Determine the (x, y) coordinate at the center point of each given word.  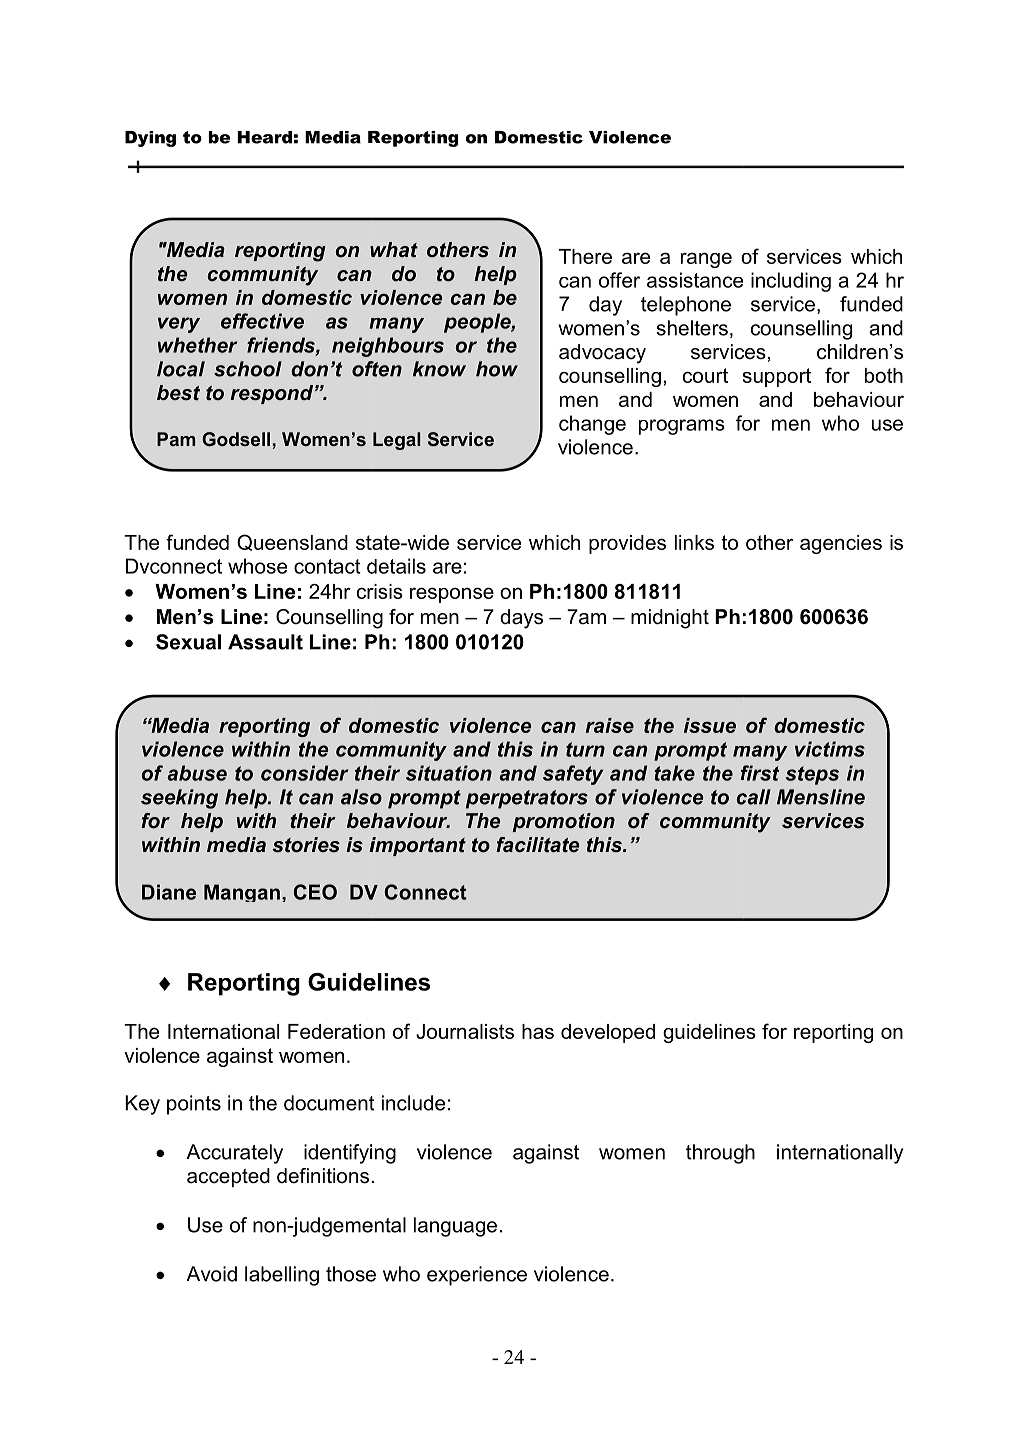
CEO (315, 892)
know (439, 369)
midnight (670, 619)
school (248, 369)
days (521, 619)
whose (257, 566)
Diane (169, 892)
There (585, 256)
